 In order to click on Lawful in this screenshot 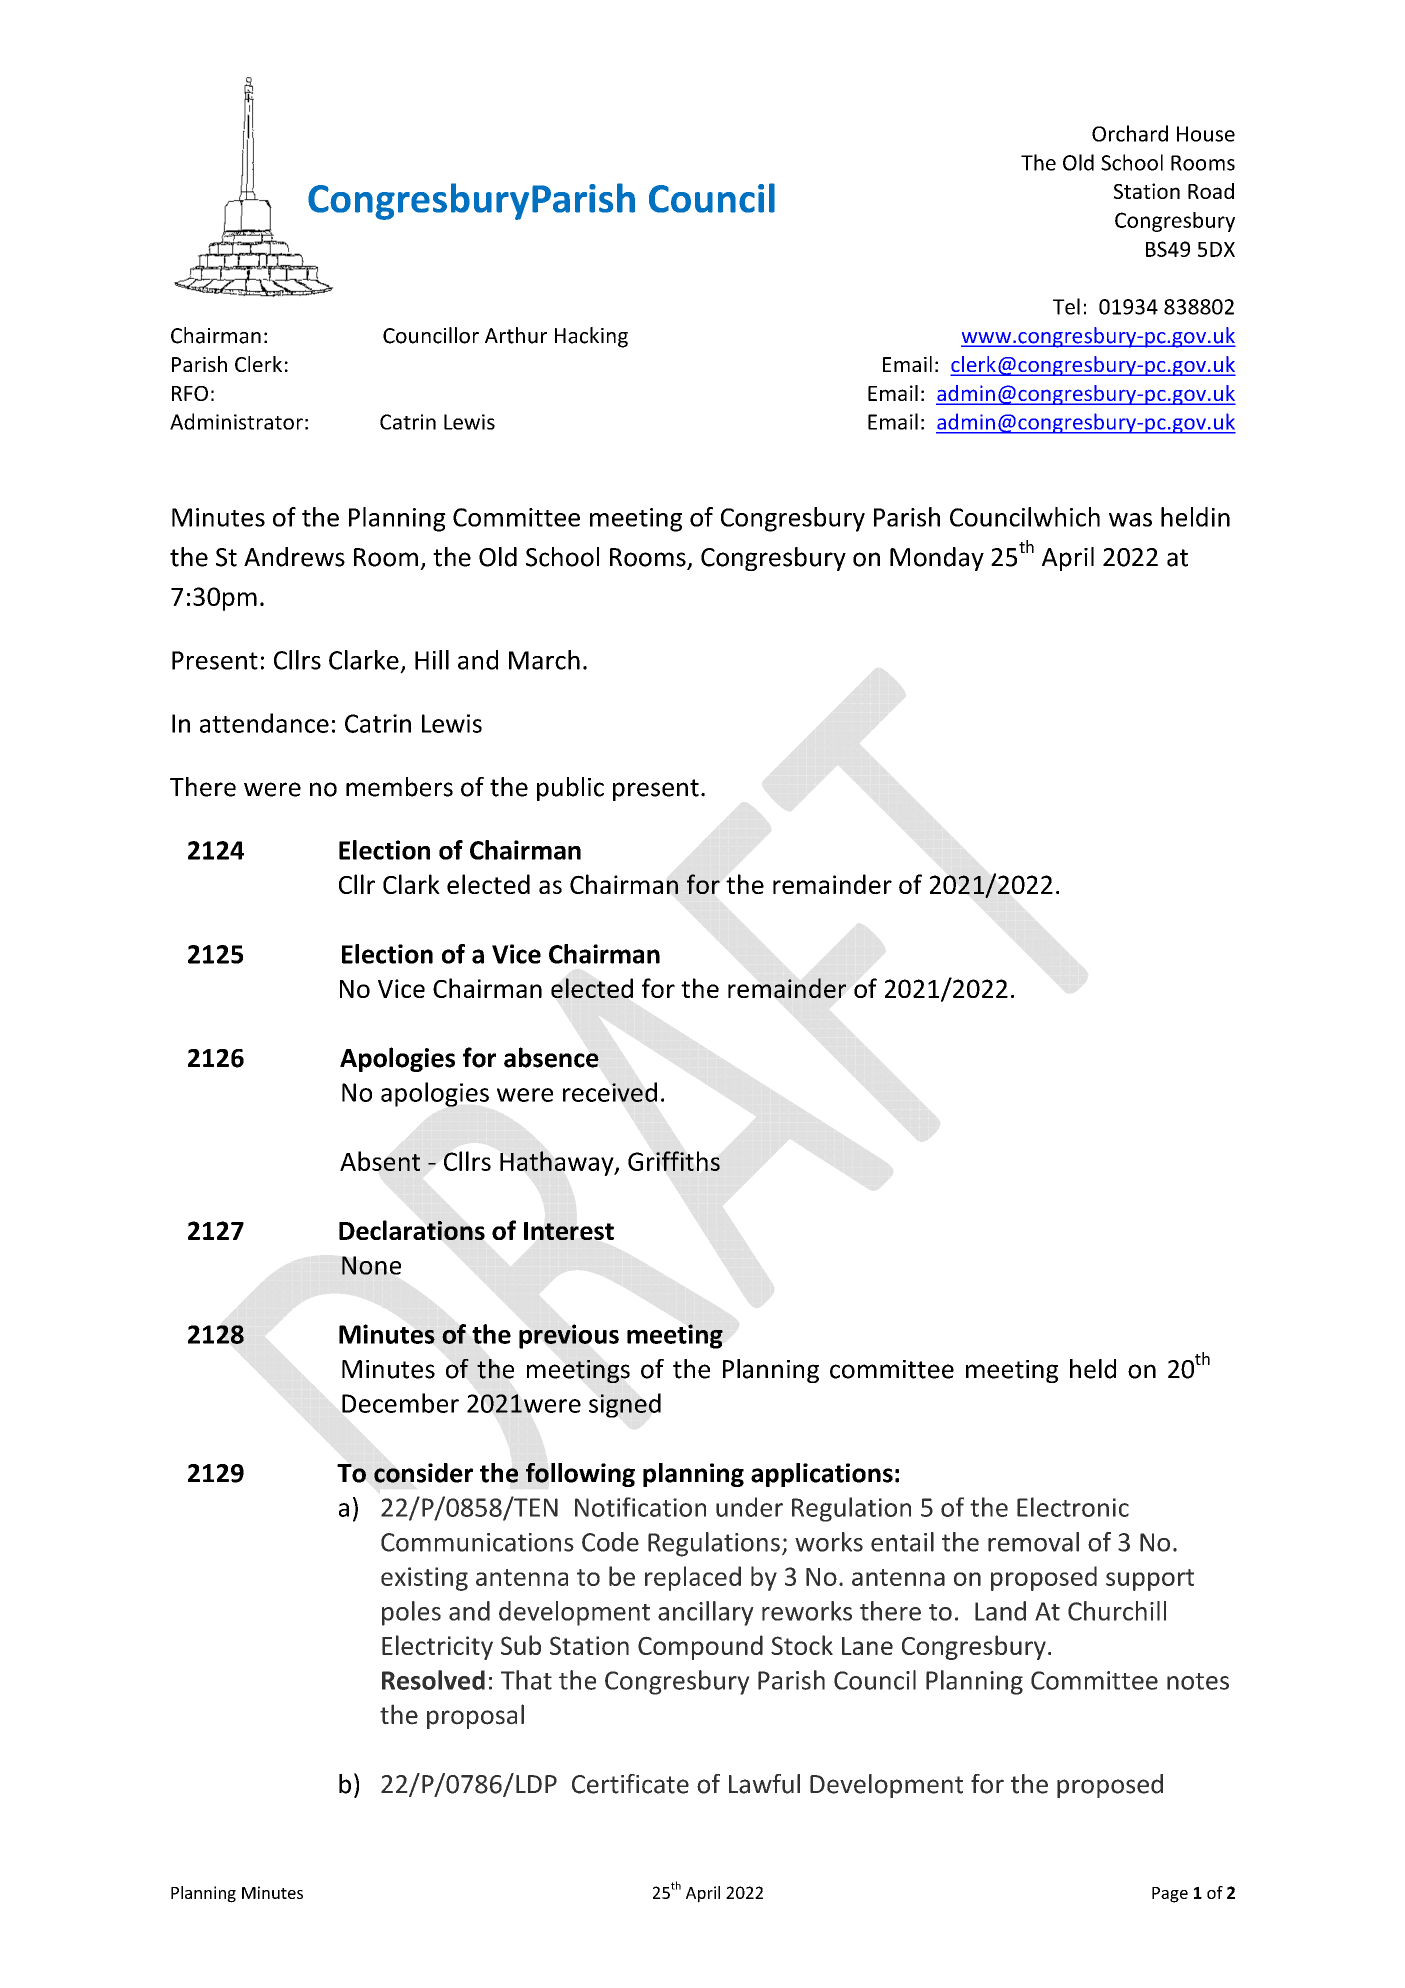, I will do `click(764, 1784)`.
